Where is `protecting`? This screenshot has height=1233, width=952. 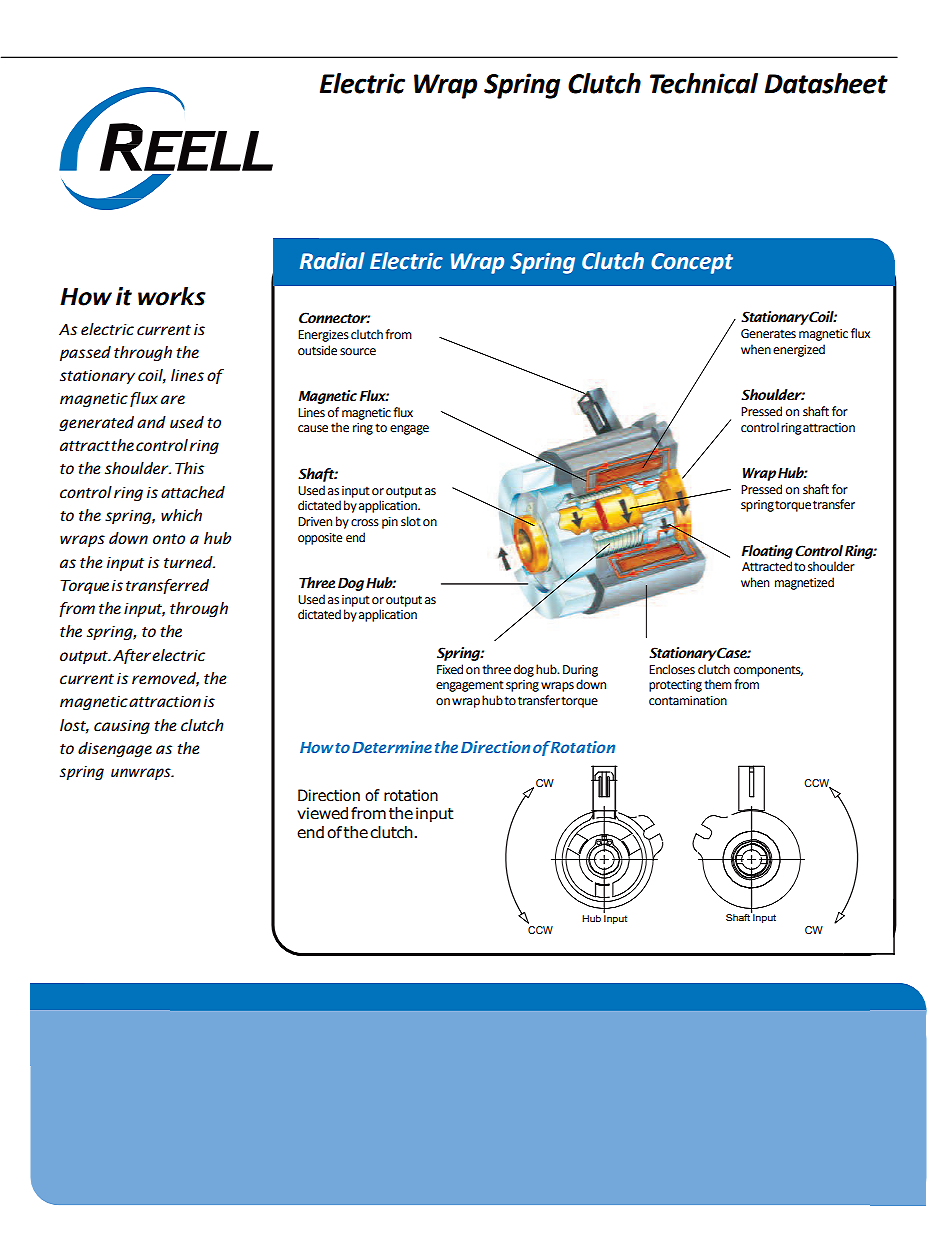 protecting is located at coordinates (675, 686).
